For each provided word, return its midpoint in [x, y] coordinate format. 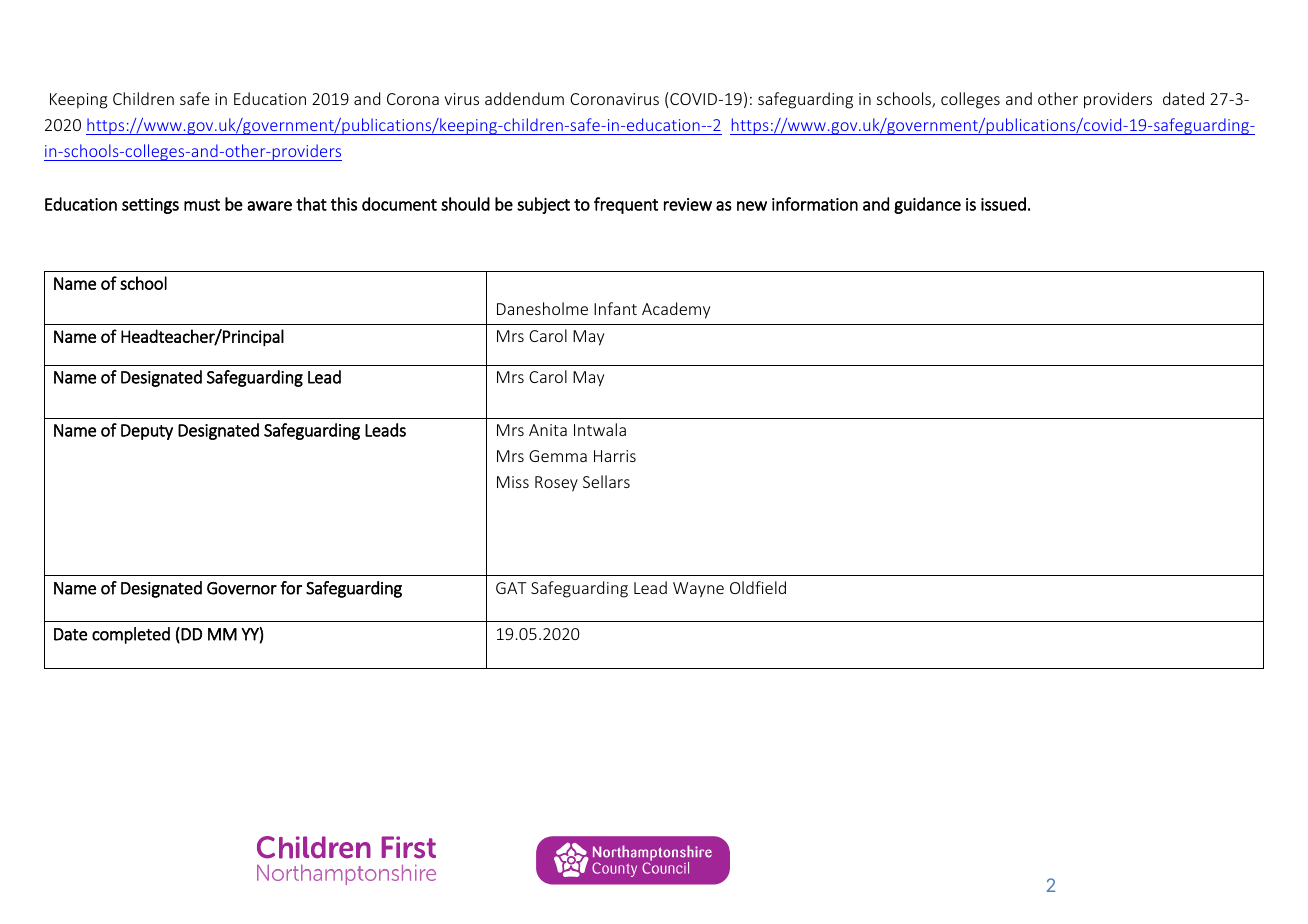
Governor [242, 588]
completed [131, 635]
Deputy [147, 432]
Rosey [556, 484]
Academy [676, 310]
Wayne [698, 590]
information [815, 204]
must [202, 205]
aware [269, 206]
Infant [615, 308]
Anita [548, 430]
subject [543, 205]
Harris [615, 456]
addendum [524, 98]
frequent [626, 205]
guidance [927, 205]
